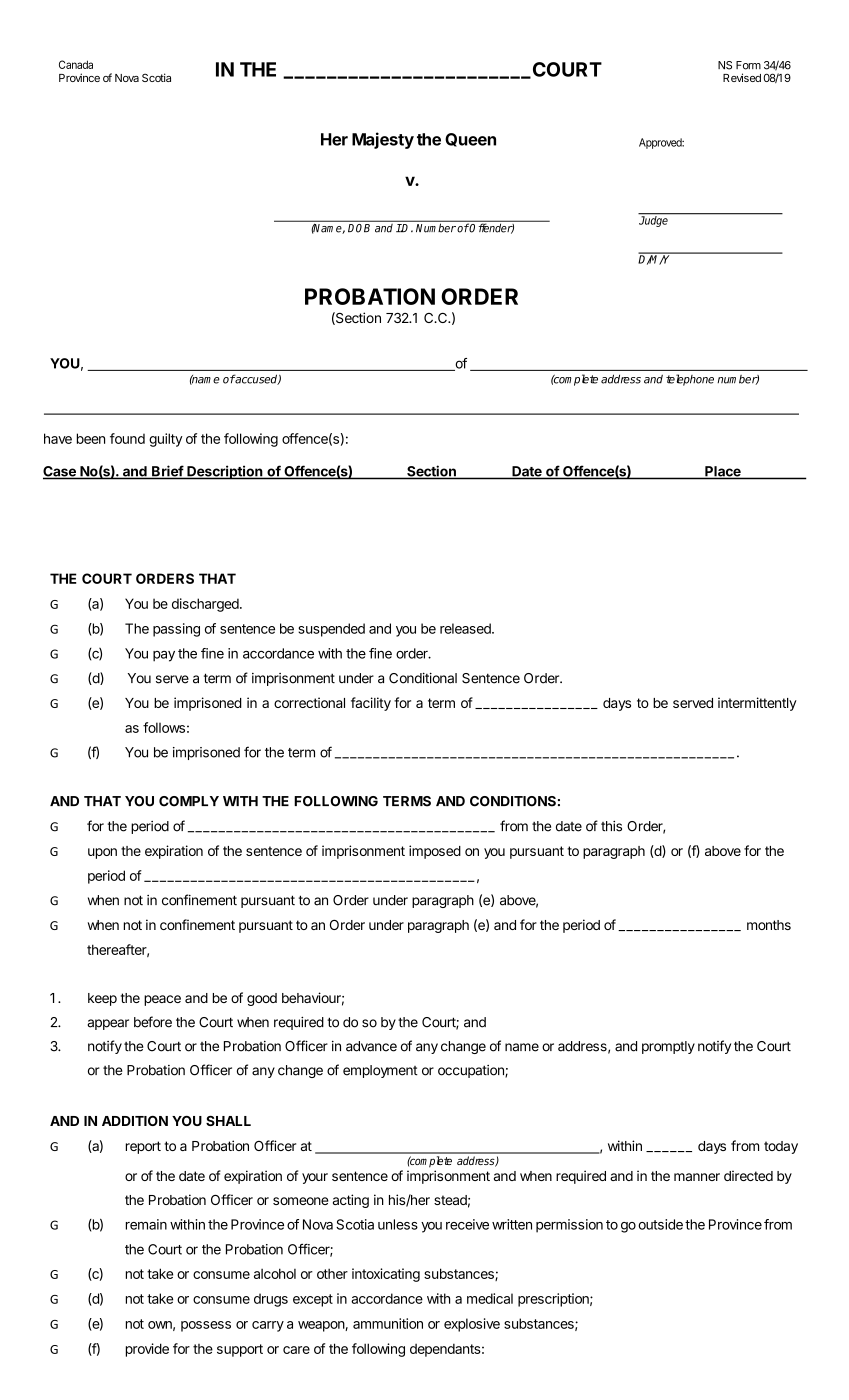 This document has width=849, height=1400. What do you see at coordinates (383, 140) in the document?
I see `Majesty` at bounding box center [383, 140].
